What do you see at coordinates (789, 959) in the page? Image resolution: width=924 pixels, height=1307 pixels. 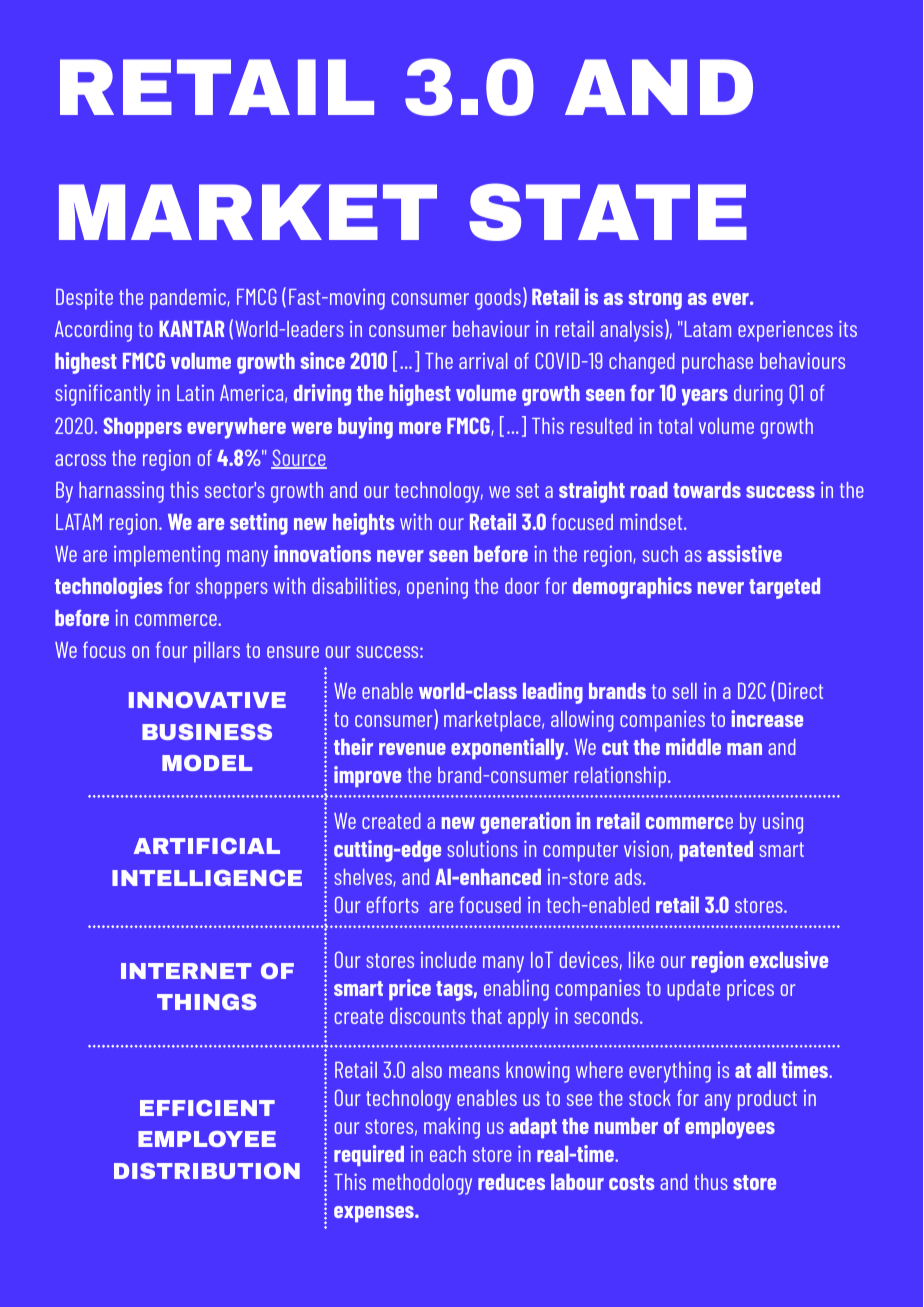 I see `exclusive` at bounding box center [789, 959].
